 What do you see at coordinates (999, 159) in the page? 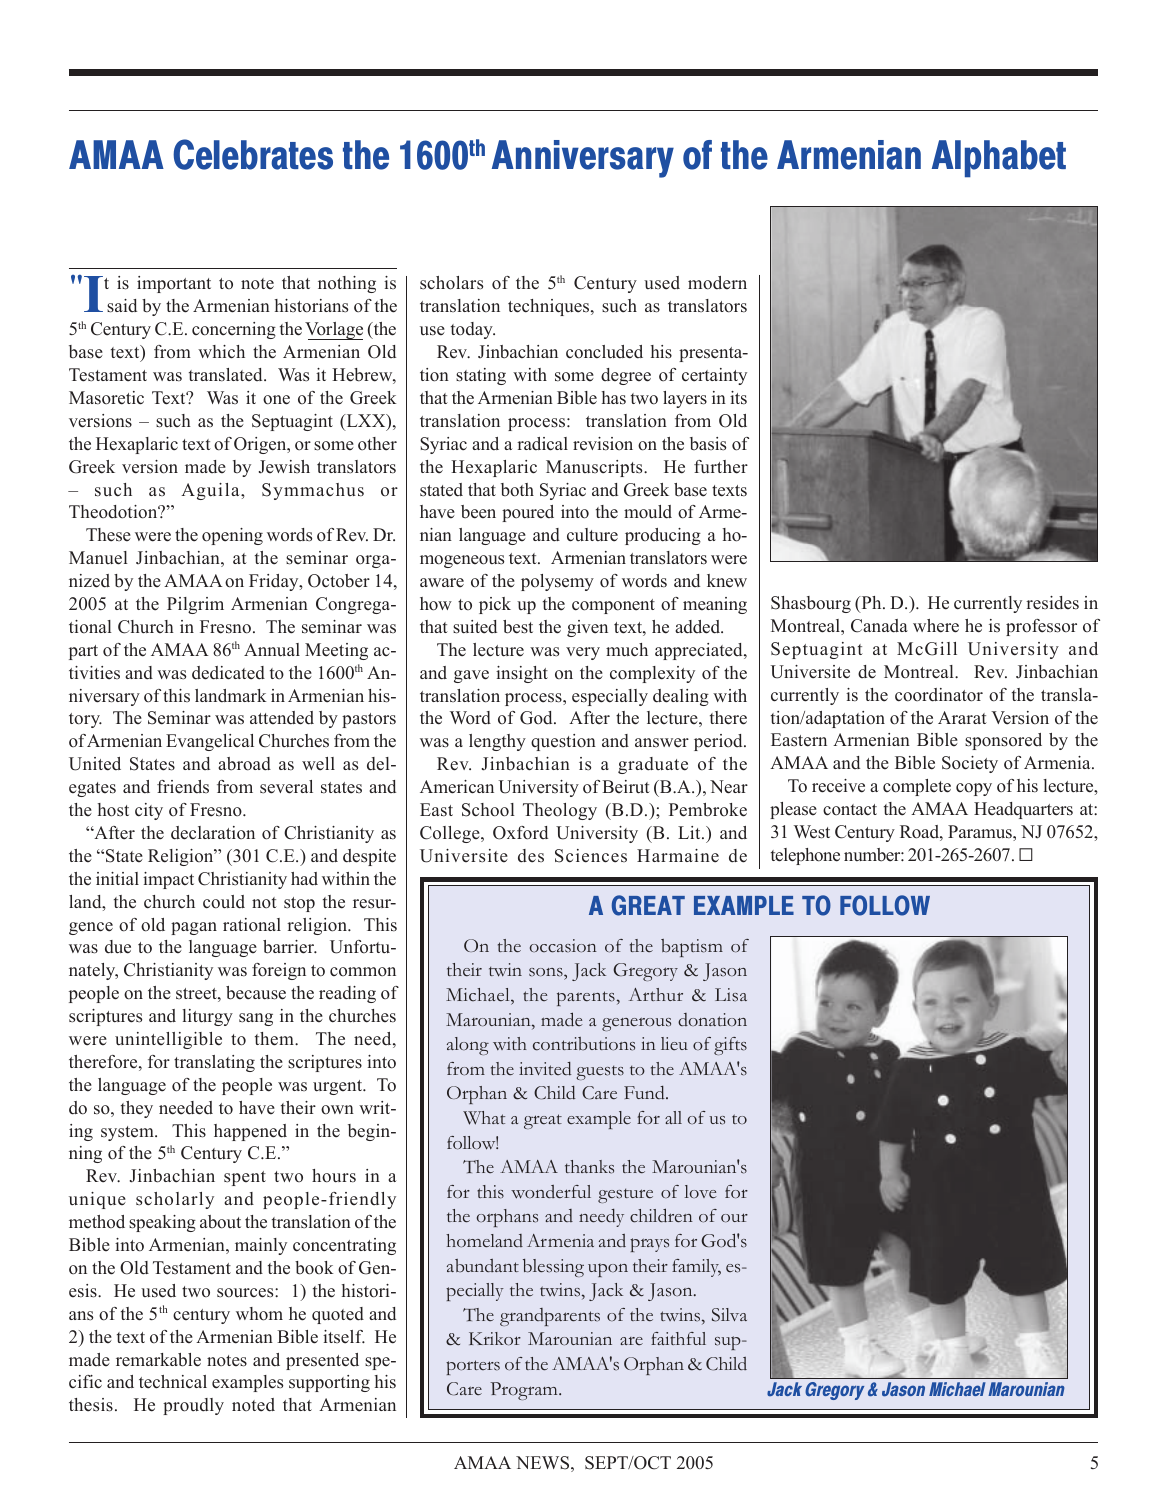
I see `Alphabet` at bounding box center [999, 159].
